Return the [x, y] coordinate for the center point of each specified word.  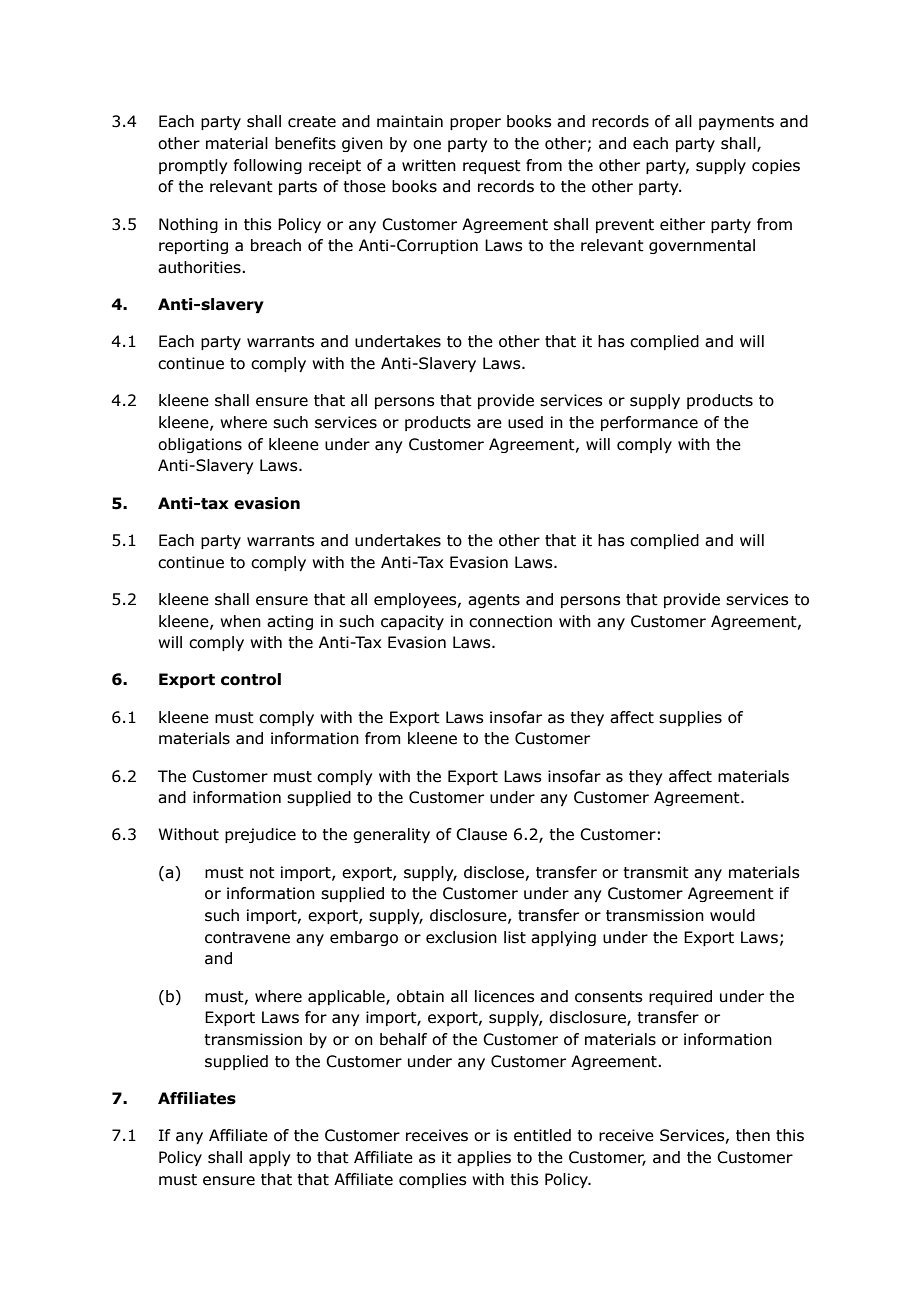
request [492, 167]
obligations [200, 445]
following [268, 166]
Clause [481, 834]
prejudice [260, 835]
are [489, 424]
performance [649, 423]
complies [433, 1180]
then [753, 1135]
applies [484, 1158]
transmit [656, 872]
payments [736, 123]
